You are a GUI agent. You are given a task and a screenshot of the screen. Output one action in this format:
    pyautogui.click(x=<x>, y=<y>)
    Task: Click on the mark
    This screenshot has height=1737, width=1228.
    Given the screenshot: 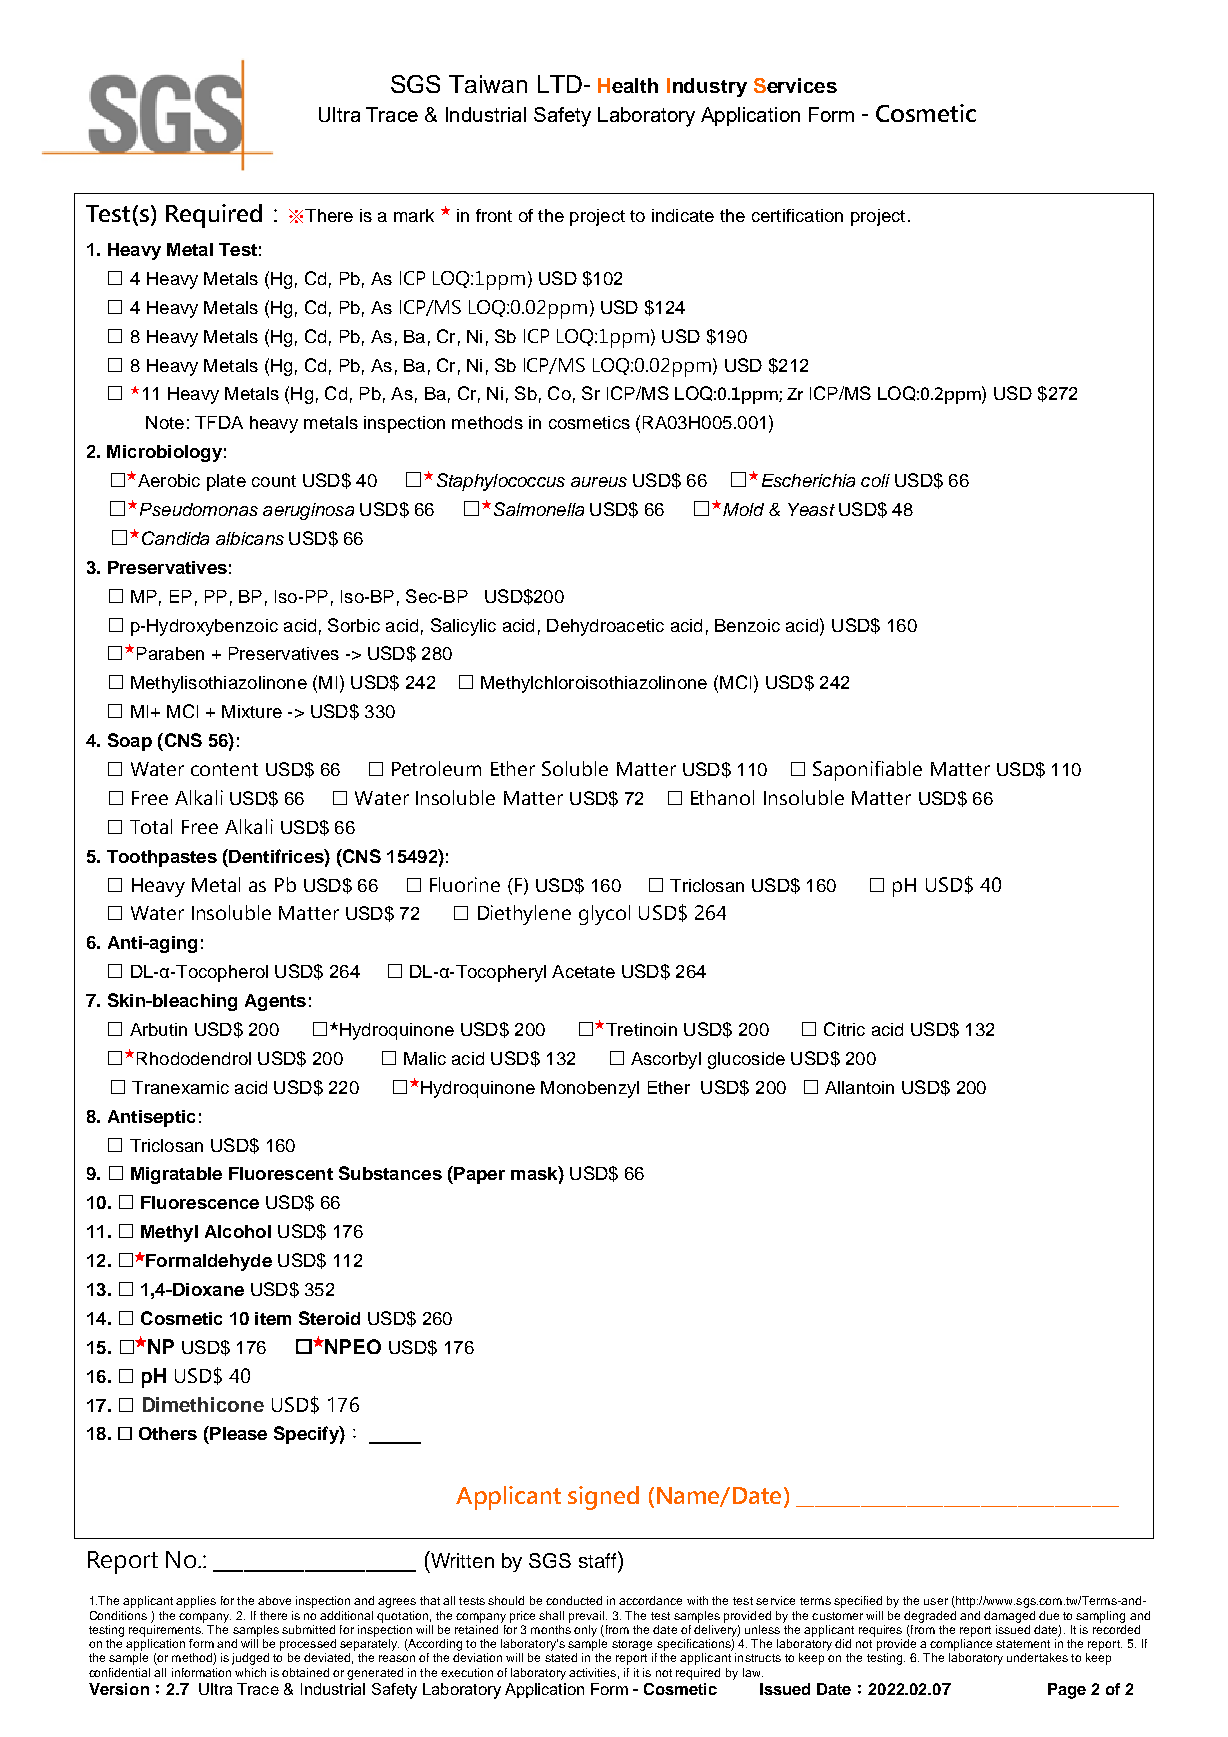 What is the action you would take?
    pyautogui.click(x=414, y=215)
